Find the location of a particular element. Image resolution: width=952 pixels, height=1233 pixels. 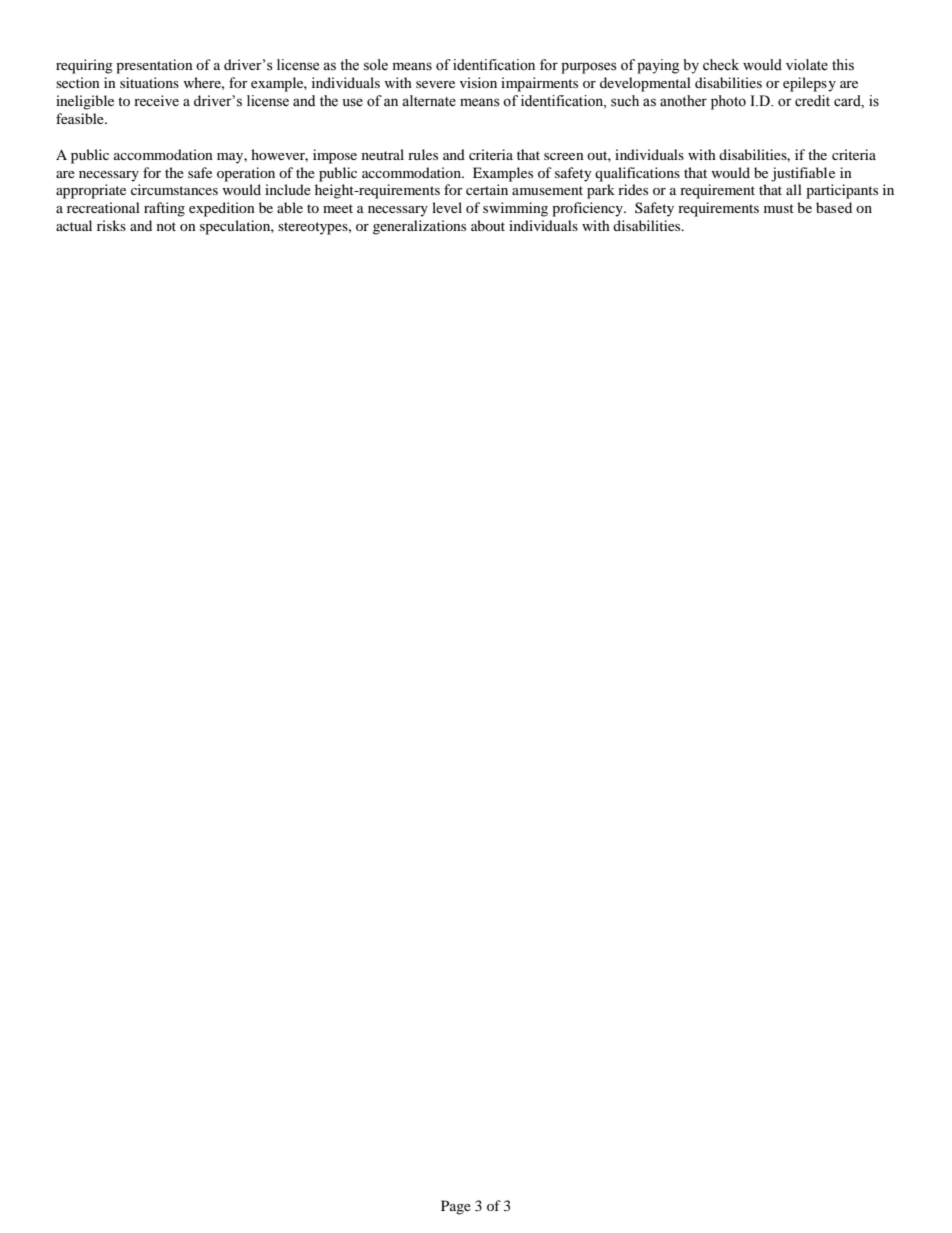

about is located at coordinates (488, 225).
